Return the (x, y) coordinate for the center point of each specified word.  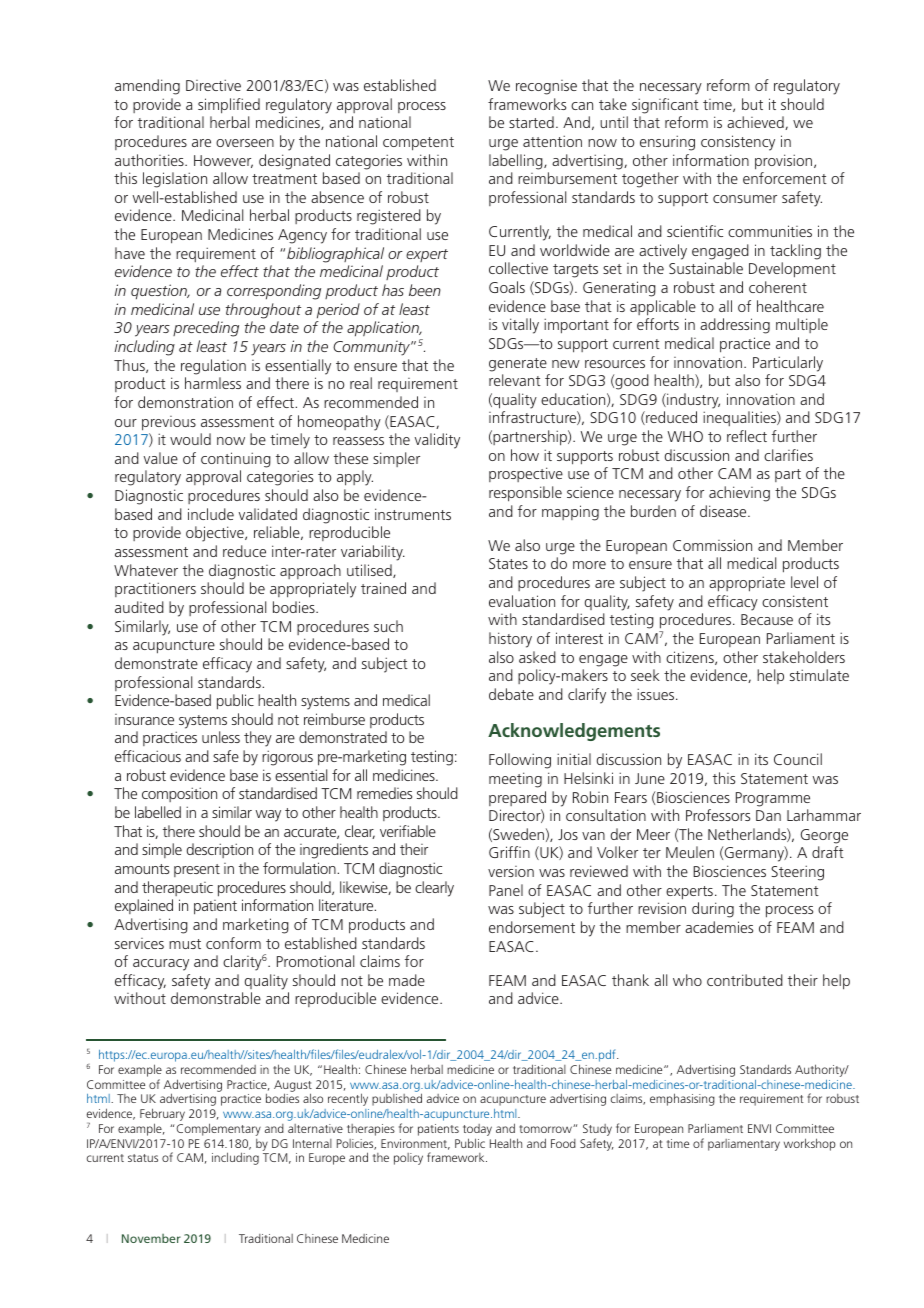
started (531, 122)
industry (692, 401)
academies (719, 927)
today (477, 1131)
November (151, 1238)
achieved (756, 123)
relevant (515, 380)
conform (233, 943)
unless (221, 737)
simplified (229, 106)
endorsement (532, 927)
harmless (213, 383)
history (510, 640)
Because (767, 619)
